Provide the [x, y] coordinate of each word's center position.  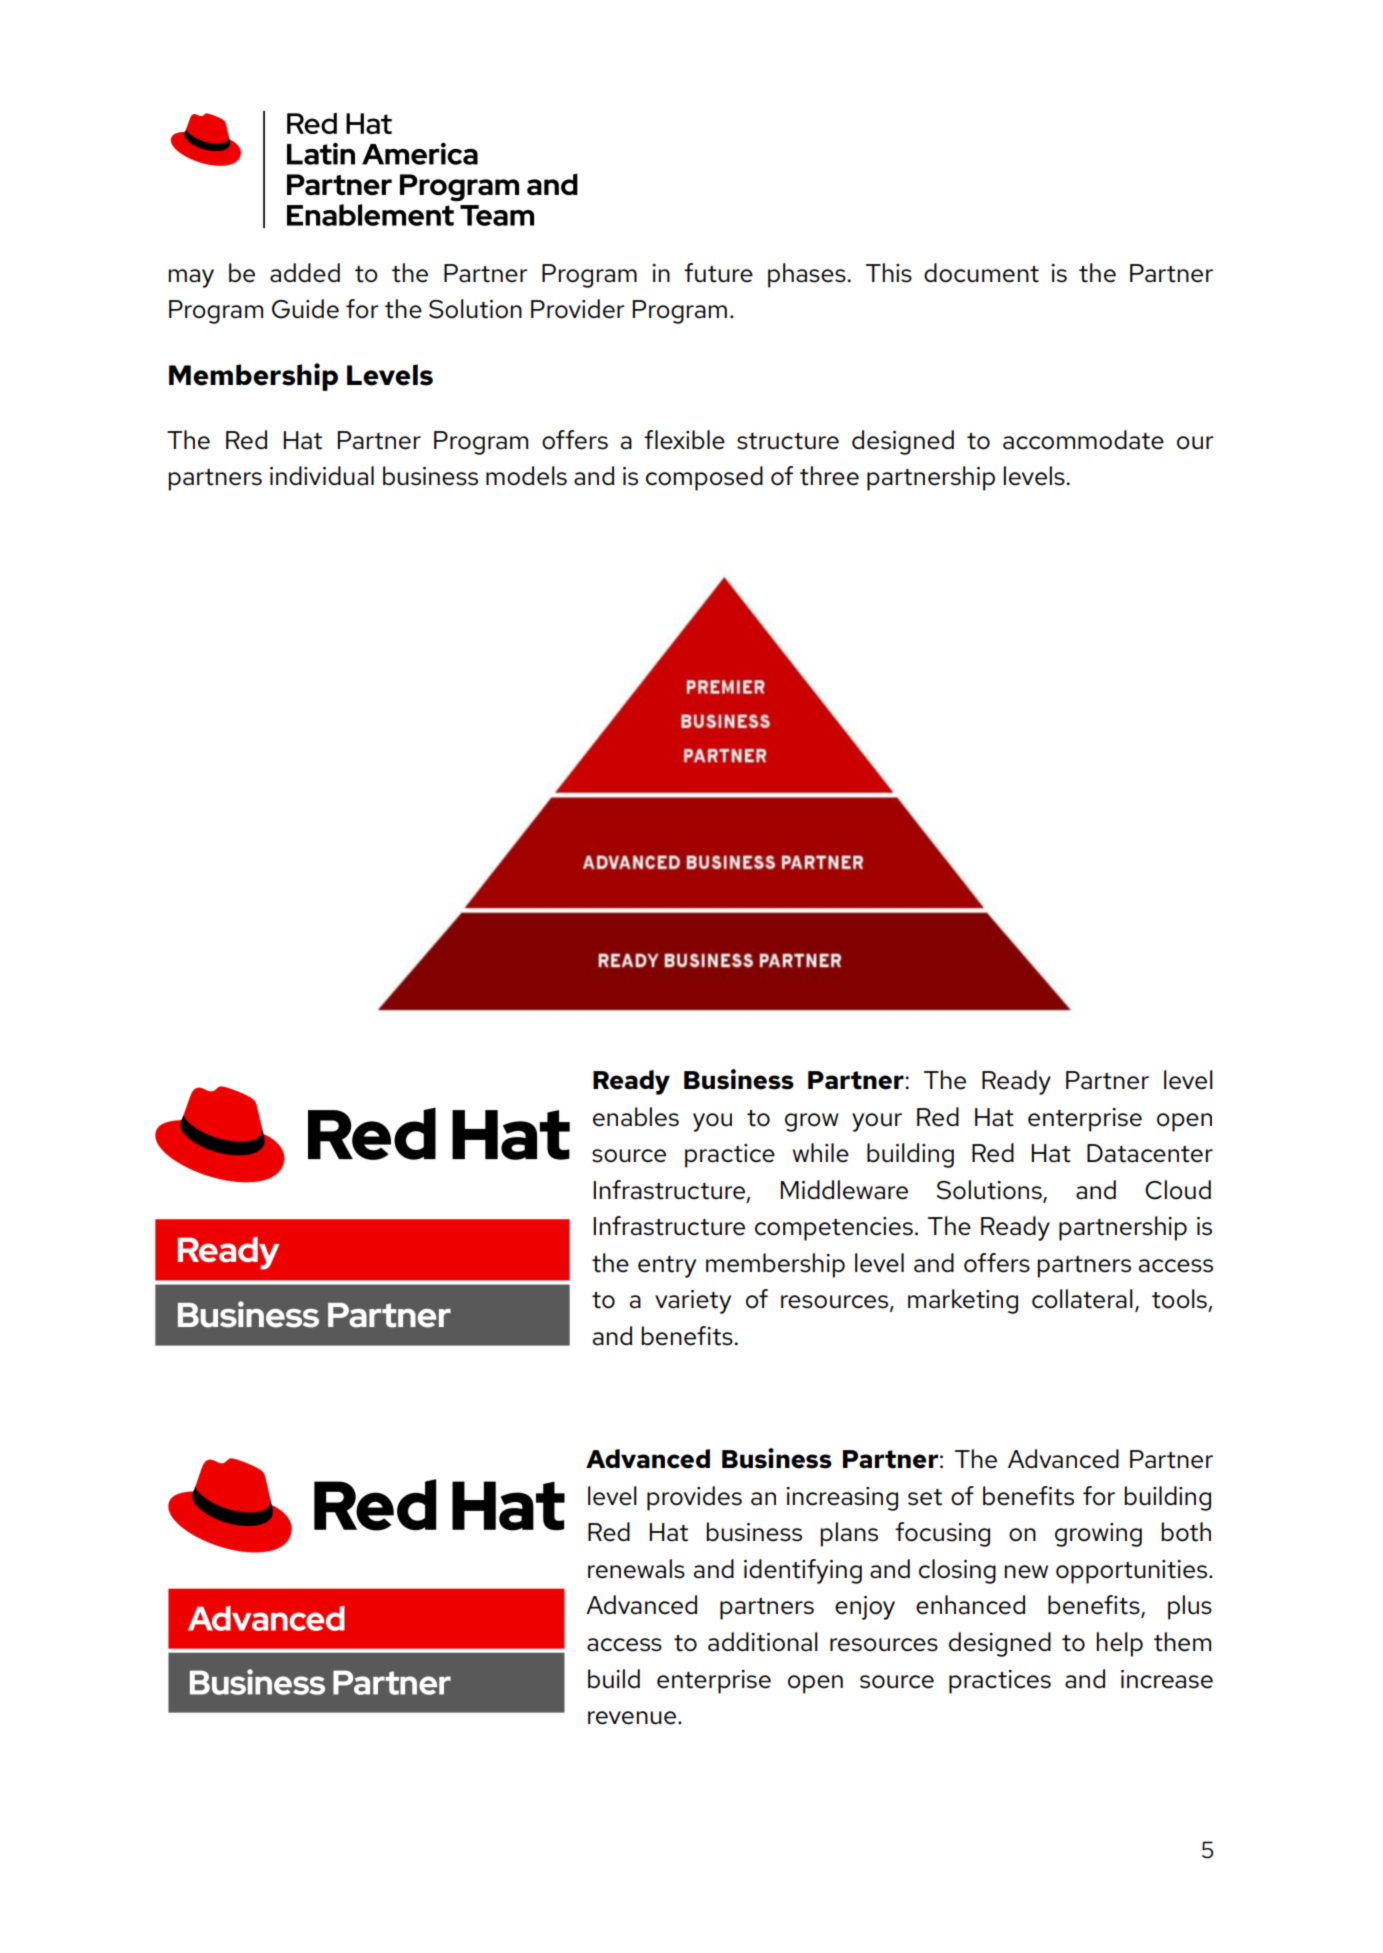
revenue [633, 1718]
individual [322, 476]
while [821, 1153]
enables [636, 1117]
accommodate [1083, 440]
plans [849, 1534]
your [877, 1122]
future [718, 273]
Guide [305, 309]
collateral [1082, 1299]
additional [763, 1642]
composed [704, 478]
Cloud [1178, 1190]
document [981, 273]
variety [693, 1302]
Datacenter [1150, 1153]
